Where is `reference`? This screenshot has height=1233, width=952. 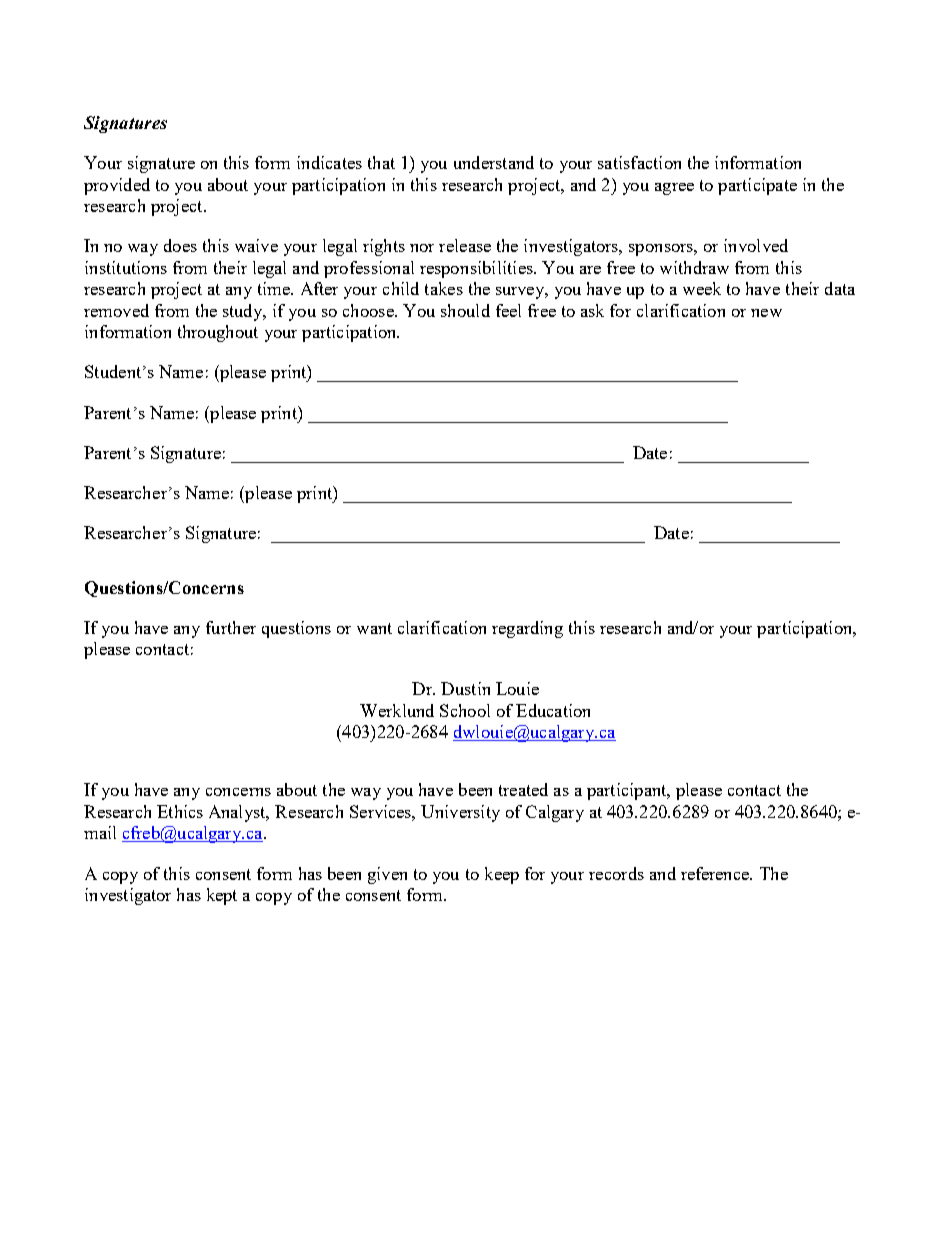 reference is located at coordinates (716, 873).
